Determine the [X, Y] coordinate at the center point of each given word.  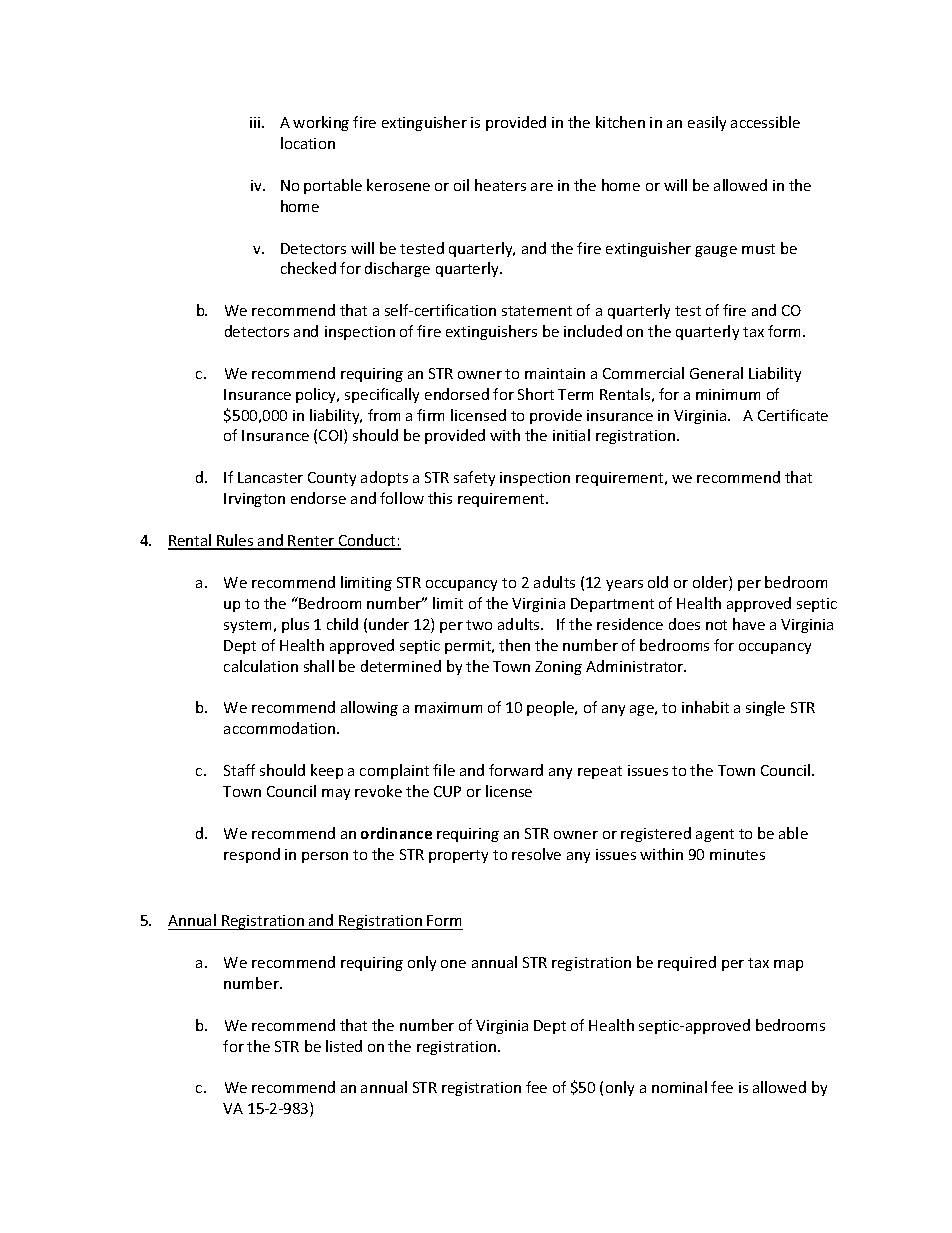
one [453, 964]
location [308, 143]
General [716, 373]
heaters [500, 185]
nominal [679, 1087]
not [716, 625]
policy [317, 395]
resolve [536, 854]
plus [295, 625]
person [325, 857]
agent [715, 835]
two [479, 625]
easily [707, 123]
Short [536, 394]
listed [344, 1046]
